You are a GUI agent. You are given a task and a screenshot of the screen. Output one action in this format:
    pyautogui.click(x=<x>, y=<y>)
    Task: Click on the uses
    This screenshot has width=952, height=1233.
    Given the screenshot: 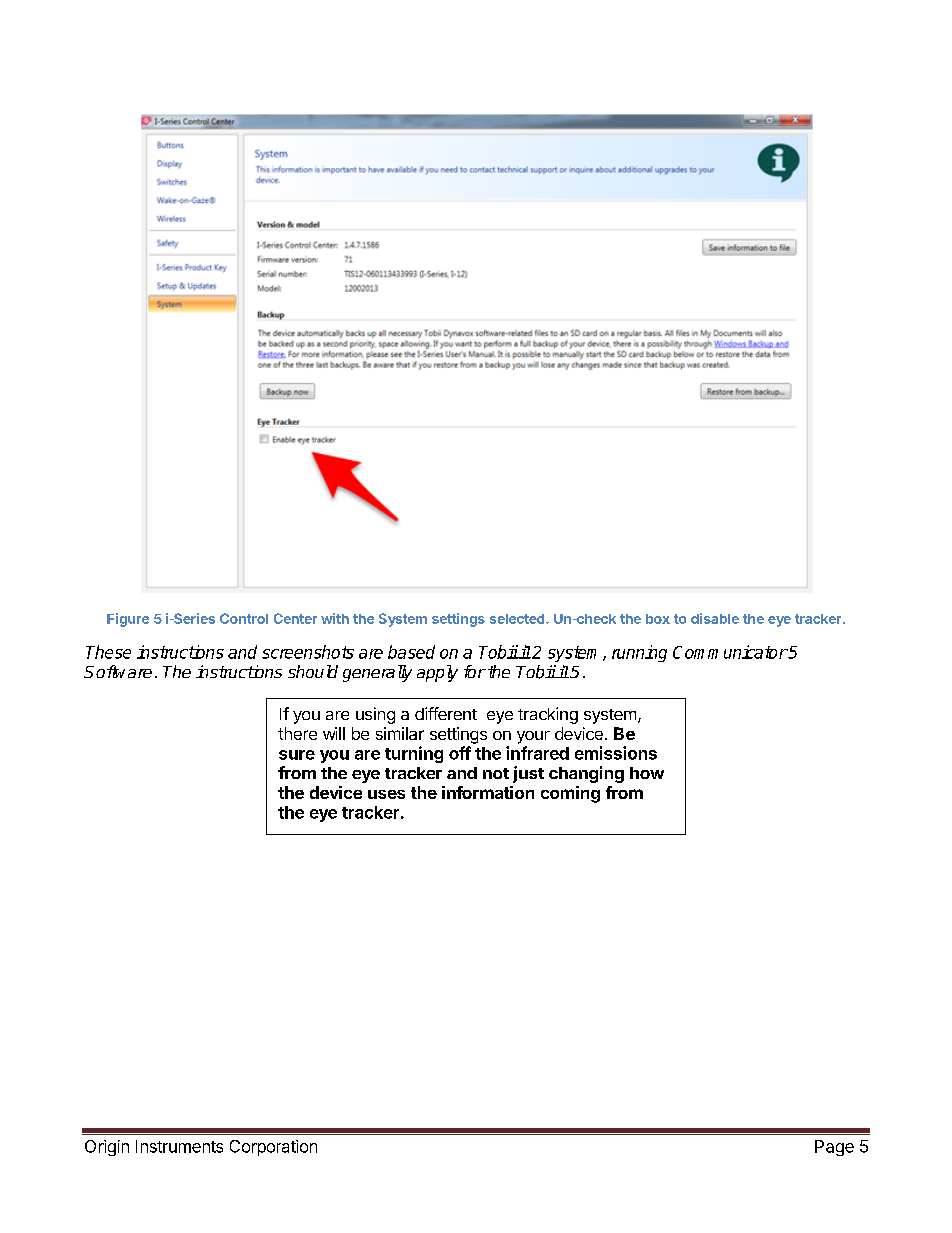 What is the action you would take?
    pyautogui.click(x=386, y=794)
